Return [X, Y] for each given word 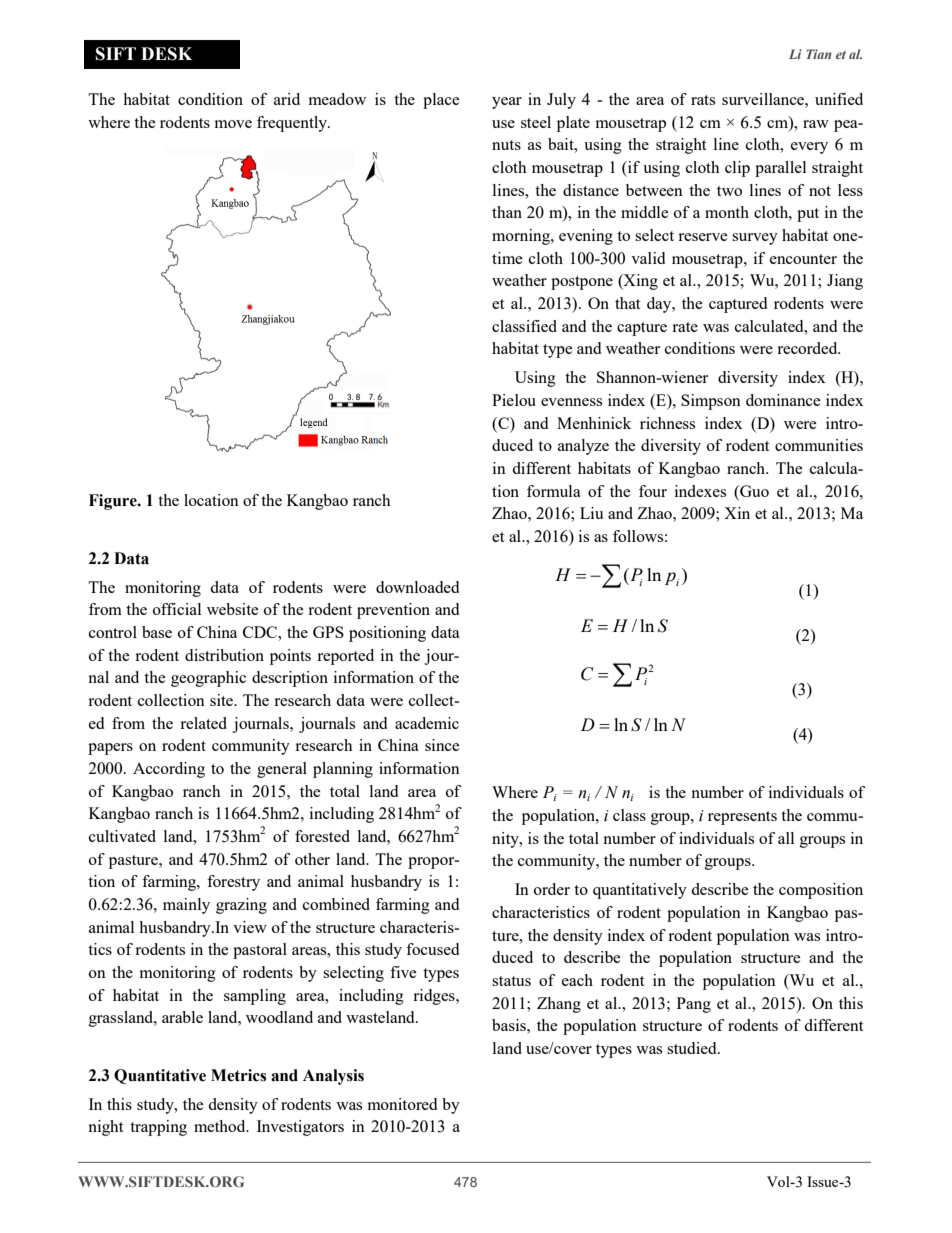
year [507, 103]
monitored [402, 1104]
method [221, 1126]
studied [693, 1048]
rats [703, 100]
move [233, 124]
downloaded [417, 587]
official [177, 609]
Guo [753, 491]
